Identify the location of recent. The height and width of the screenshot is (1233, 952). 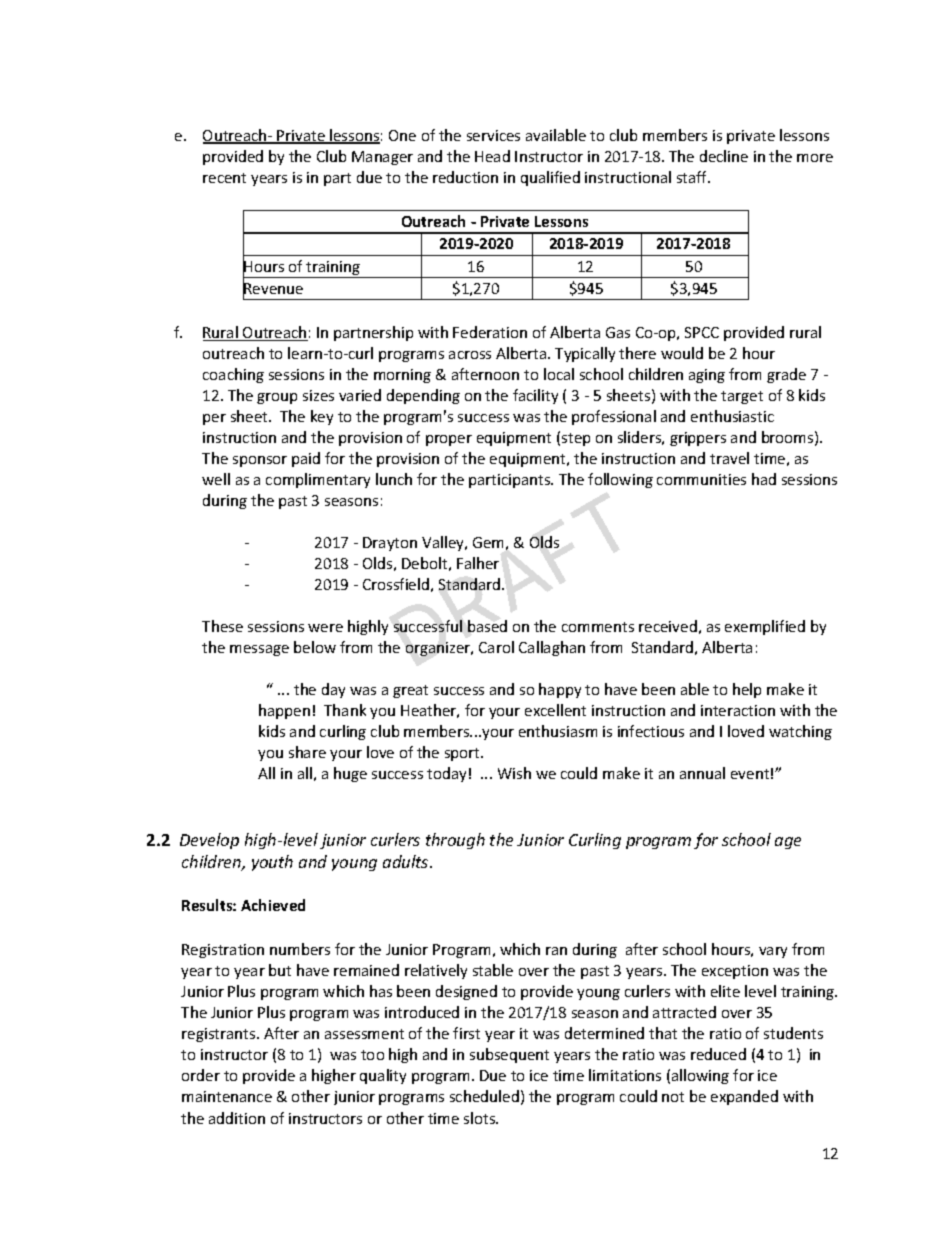
(224, 178).
